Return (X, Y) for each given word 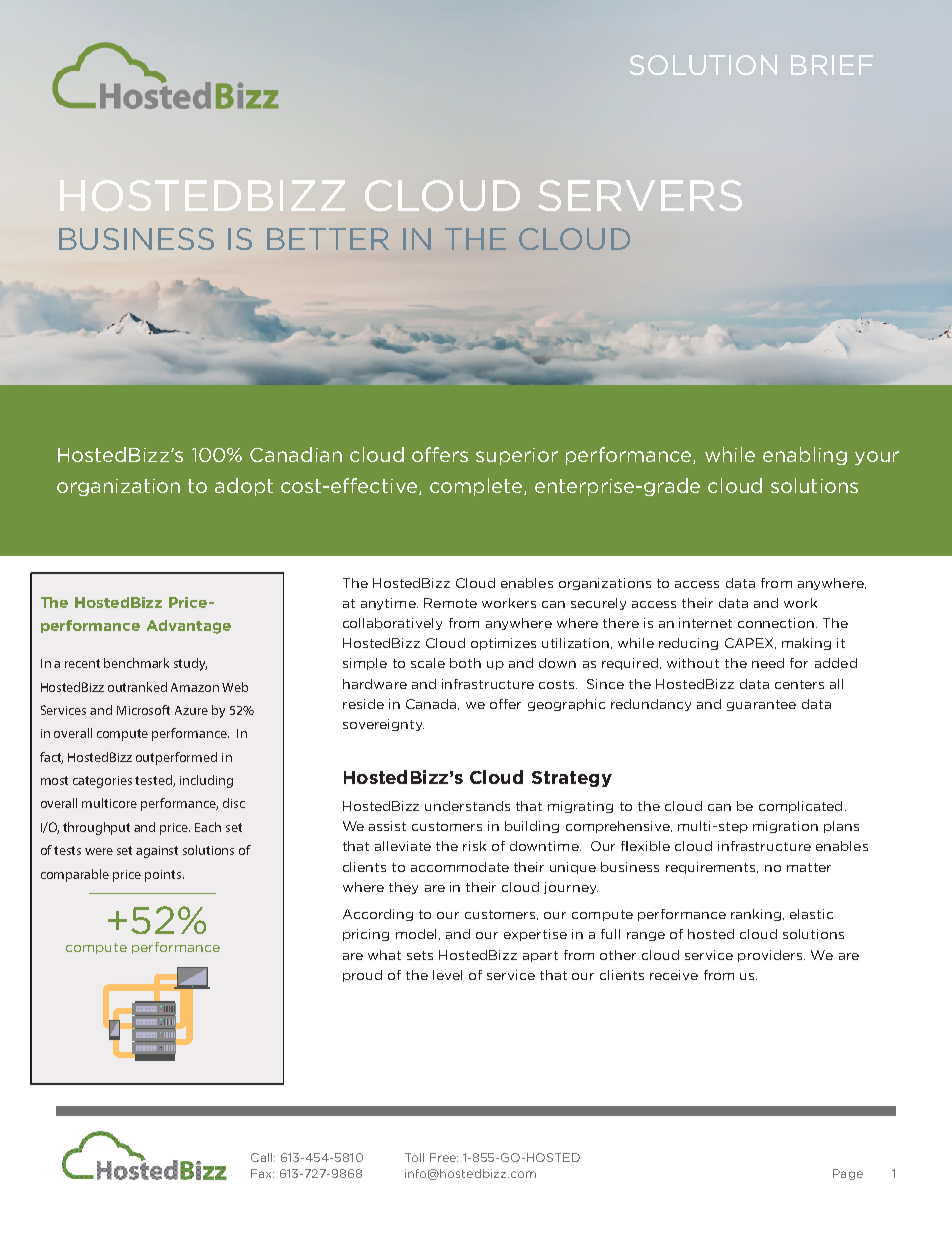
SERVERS (640, 195)
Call (263, 1157)
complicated (800, 807)
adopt (244, 487)
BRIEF (832, 65)
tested (154, 781)
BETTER (328, 239)
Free (444, 1157)
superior (517, 456)
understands (467, 806)
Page (848, 1174)
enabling (805, 456)
